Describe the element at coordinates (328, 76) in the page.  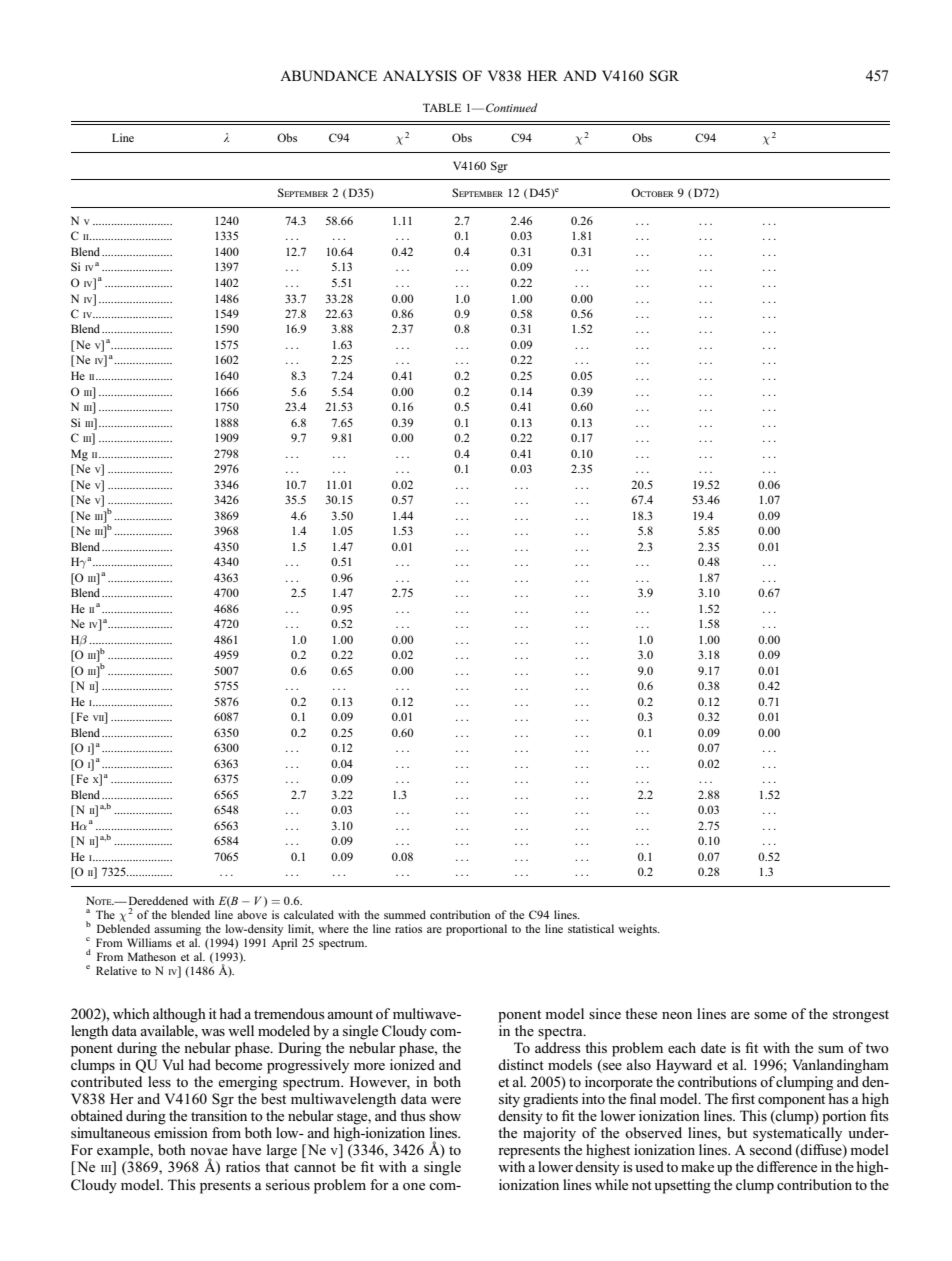
I see `ABUNDANCE` at that location.
